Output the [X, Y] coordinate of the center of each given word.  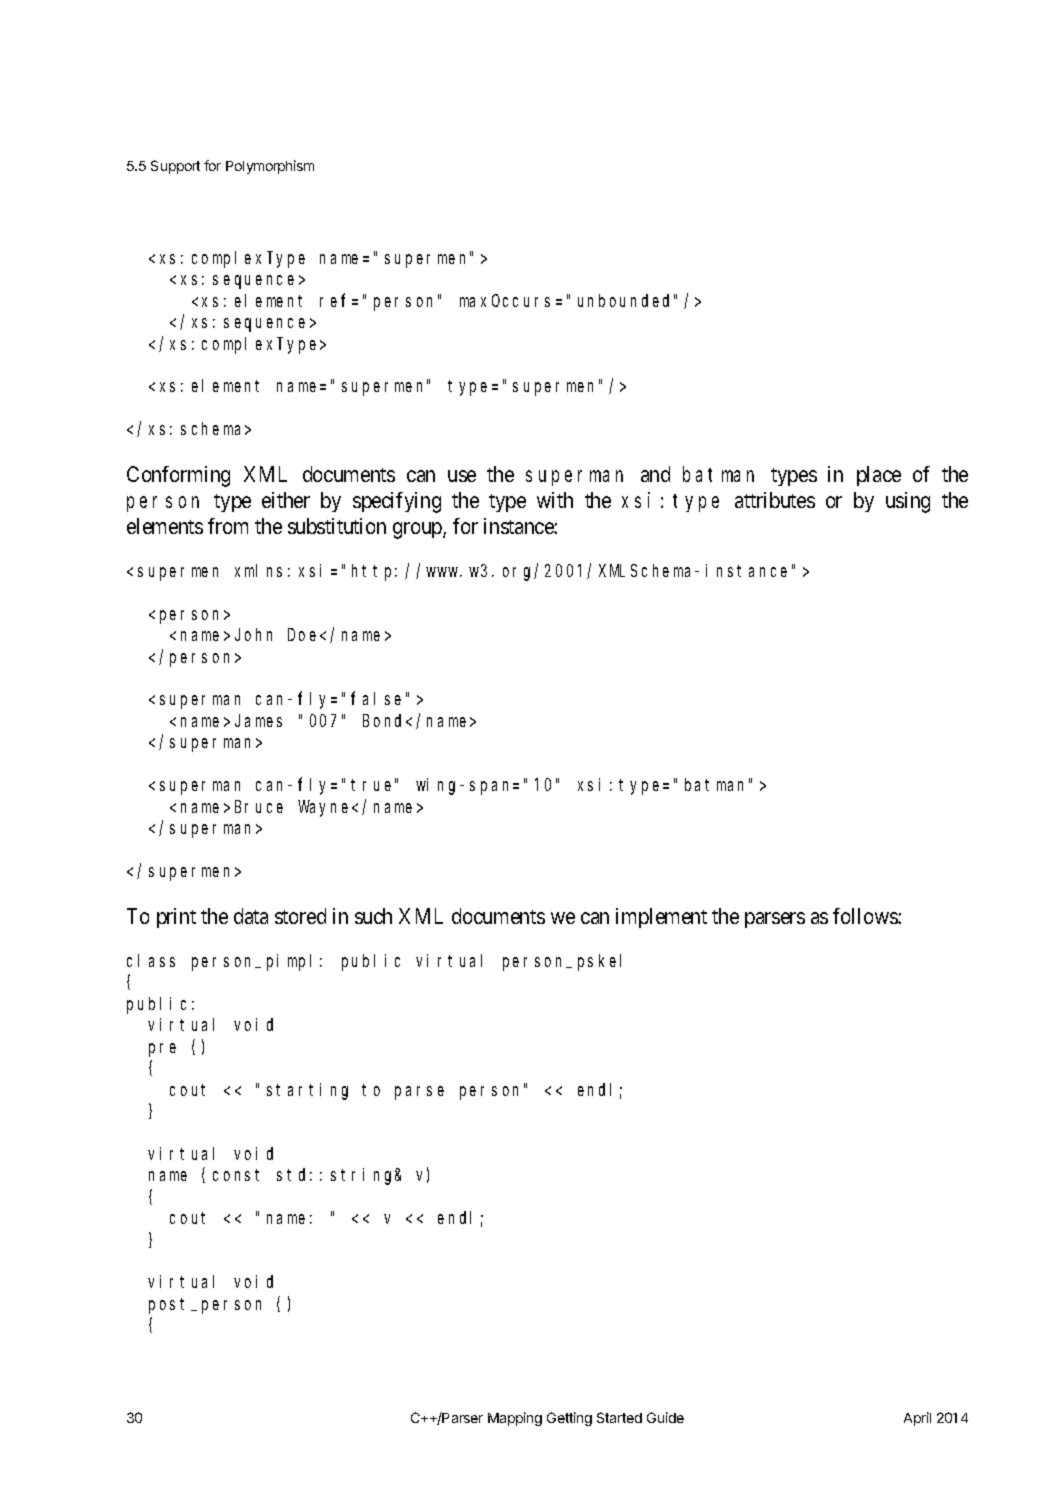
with [555, 500]
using [908, 502]
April [917, 1419]
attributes [775, 500]
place [879, 476]
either [286, 500]
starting [307, 1091]
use [462, 476]
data [251, 916]
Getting [569, 1419]
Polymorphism [270, 167]
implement [661, 918]
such [373, 916]
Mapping [515, 1419]
